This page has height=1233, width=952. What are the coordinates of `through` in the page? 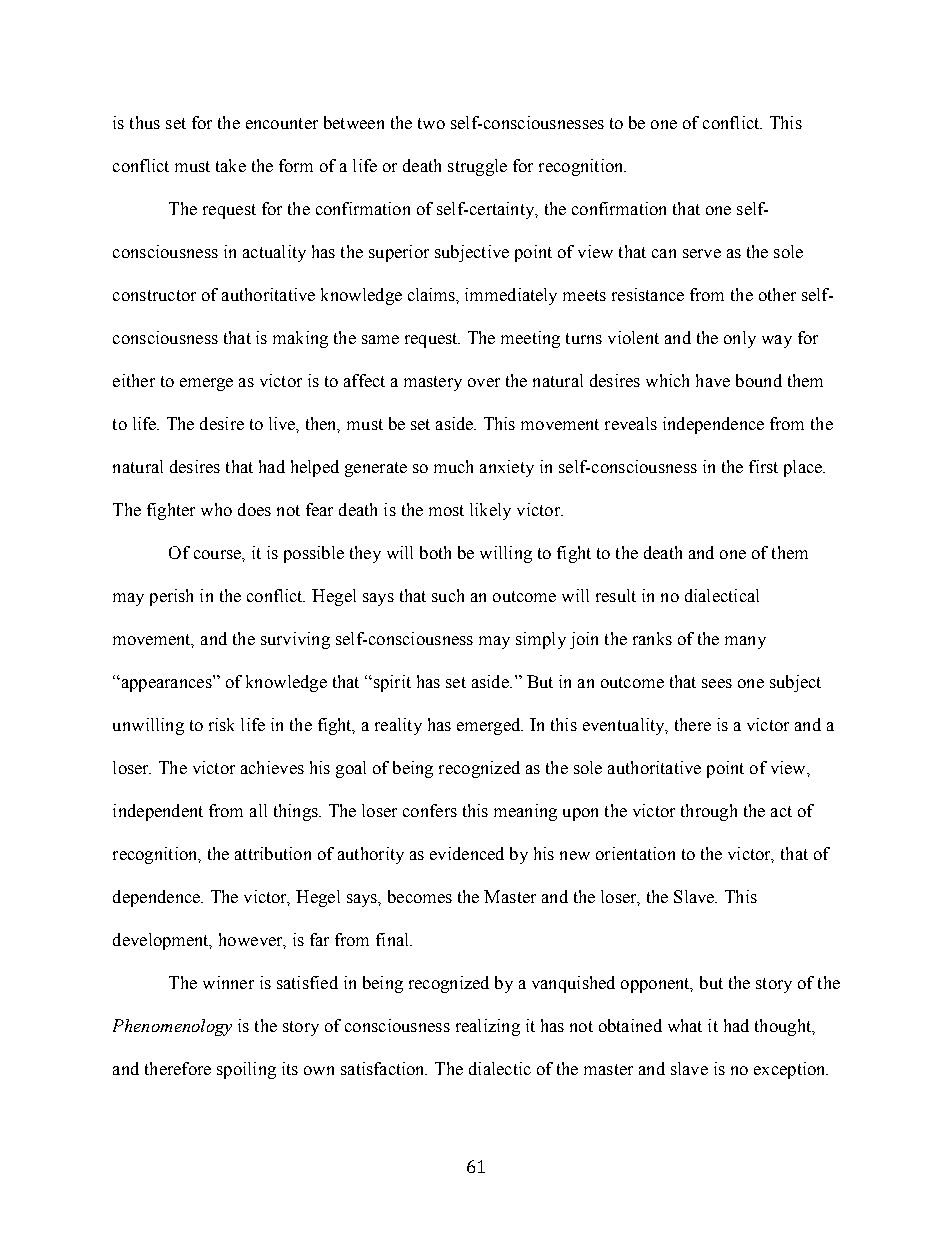 It's located at (709, 812).
